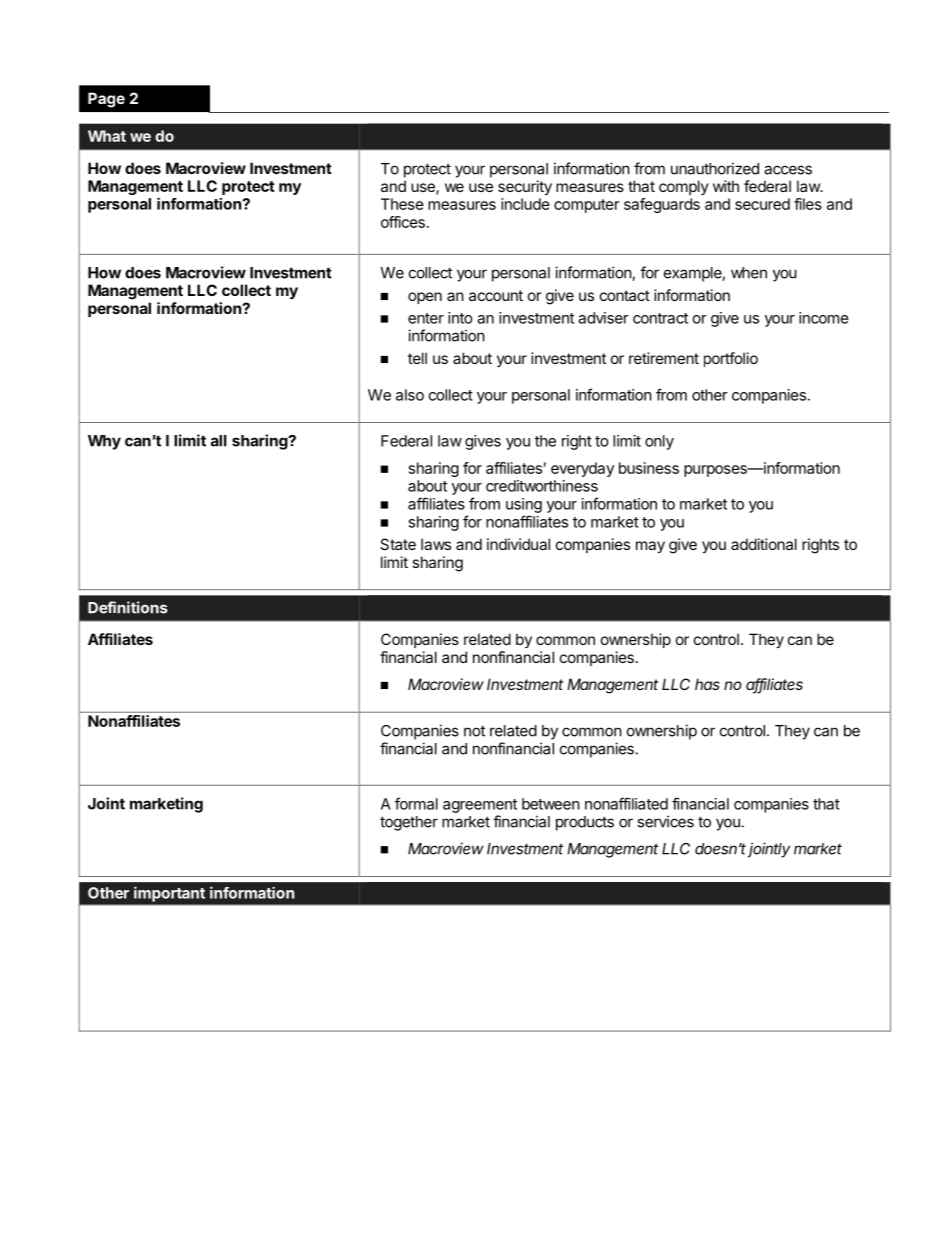 This screenshot has height=1233, width=952. What do you see at coordinates (659, 442) in the screenshot?
I see `only` at bounding box center [659, 442].
